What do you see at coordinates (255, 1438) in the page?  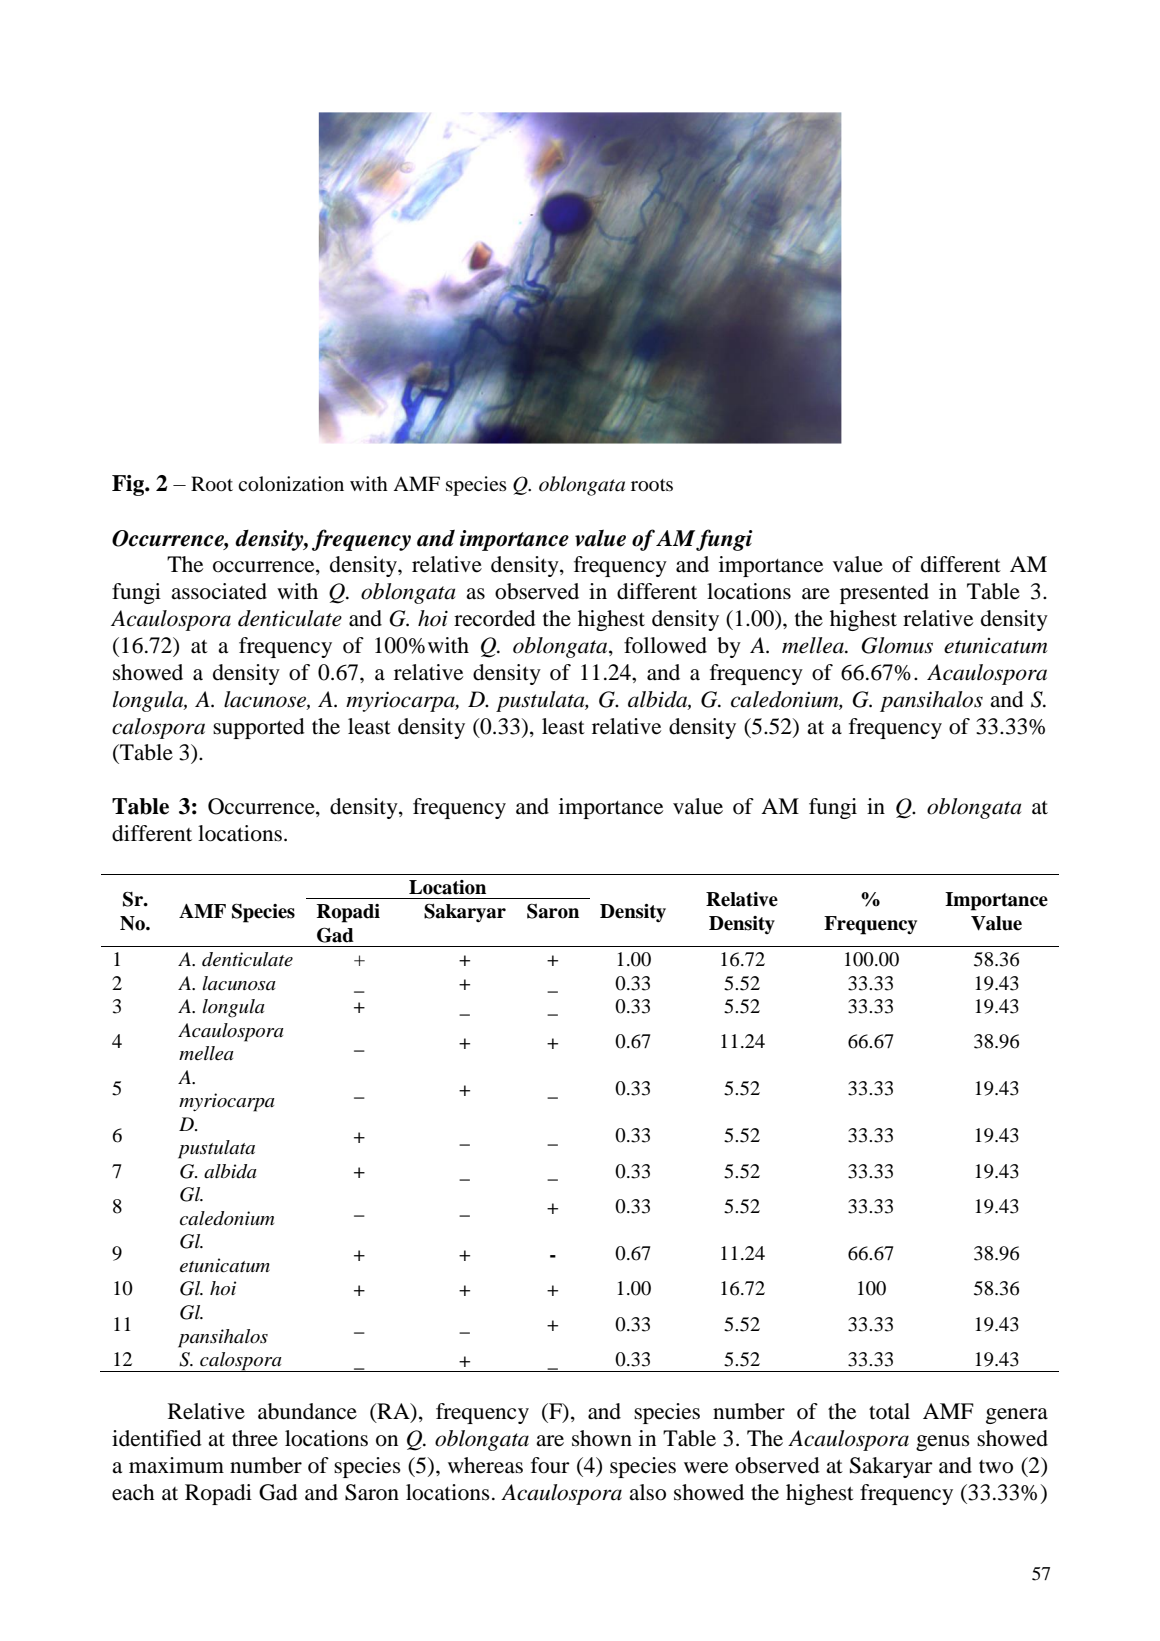 I see `three` at bounding box center [255, 1438].
